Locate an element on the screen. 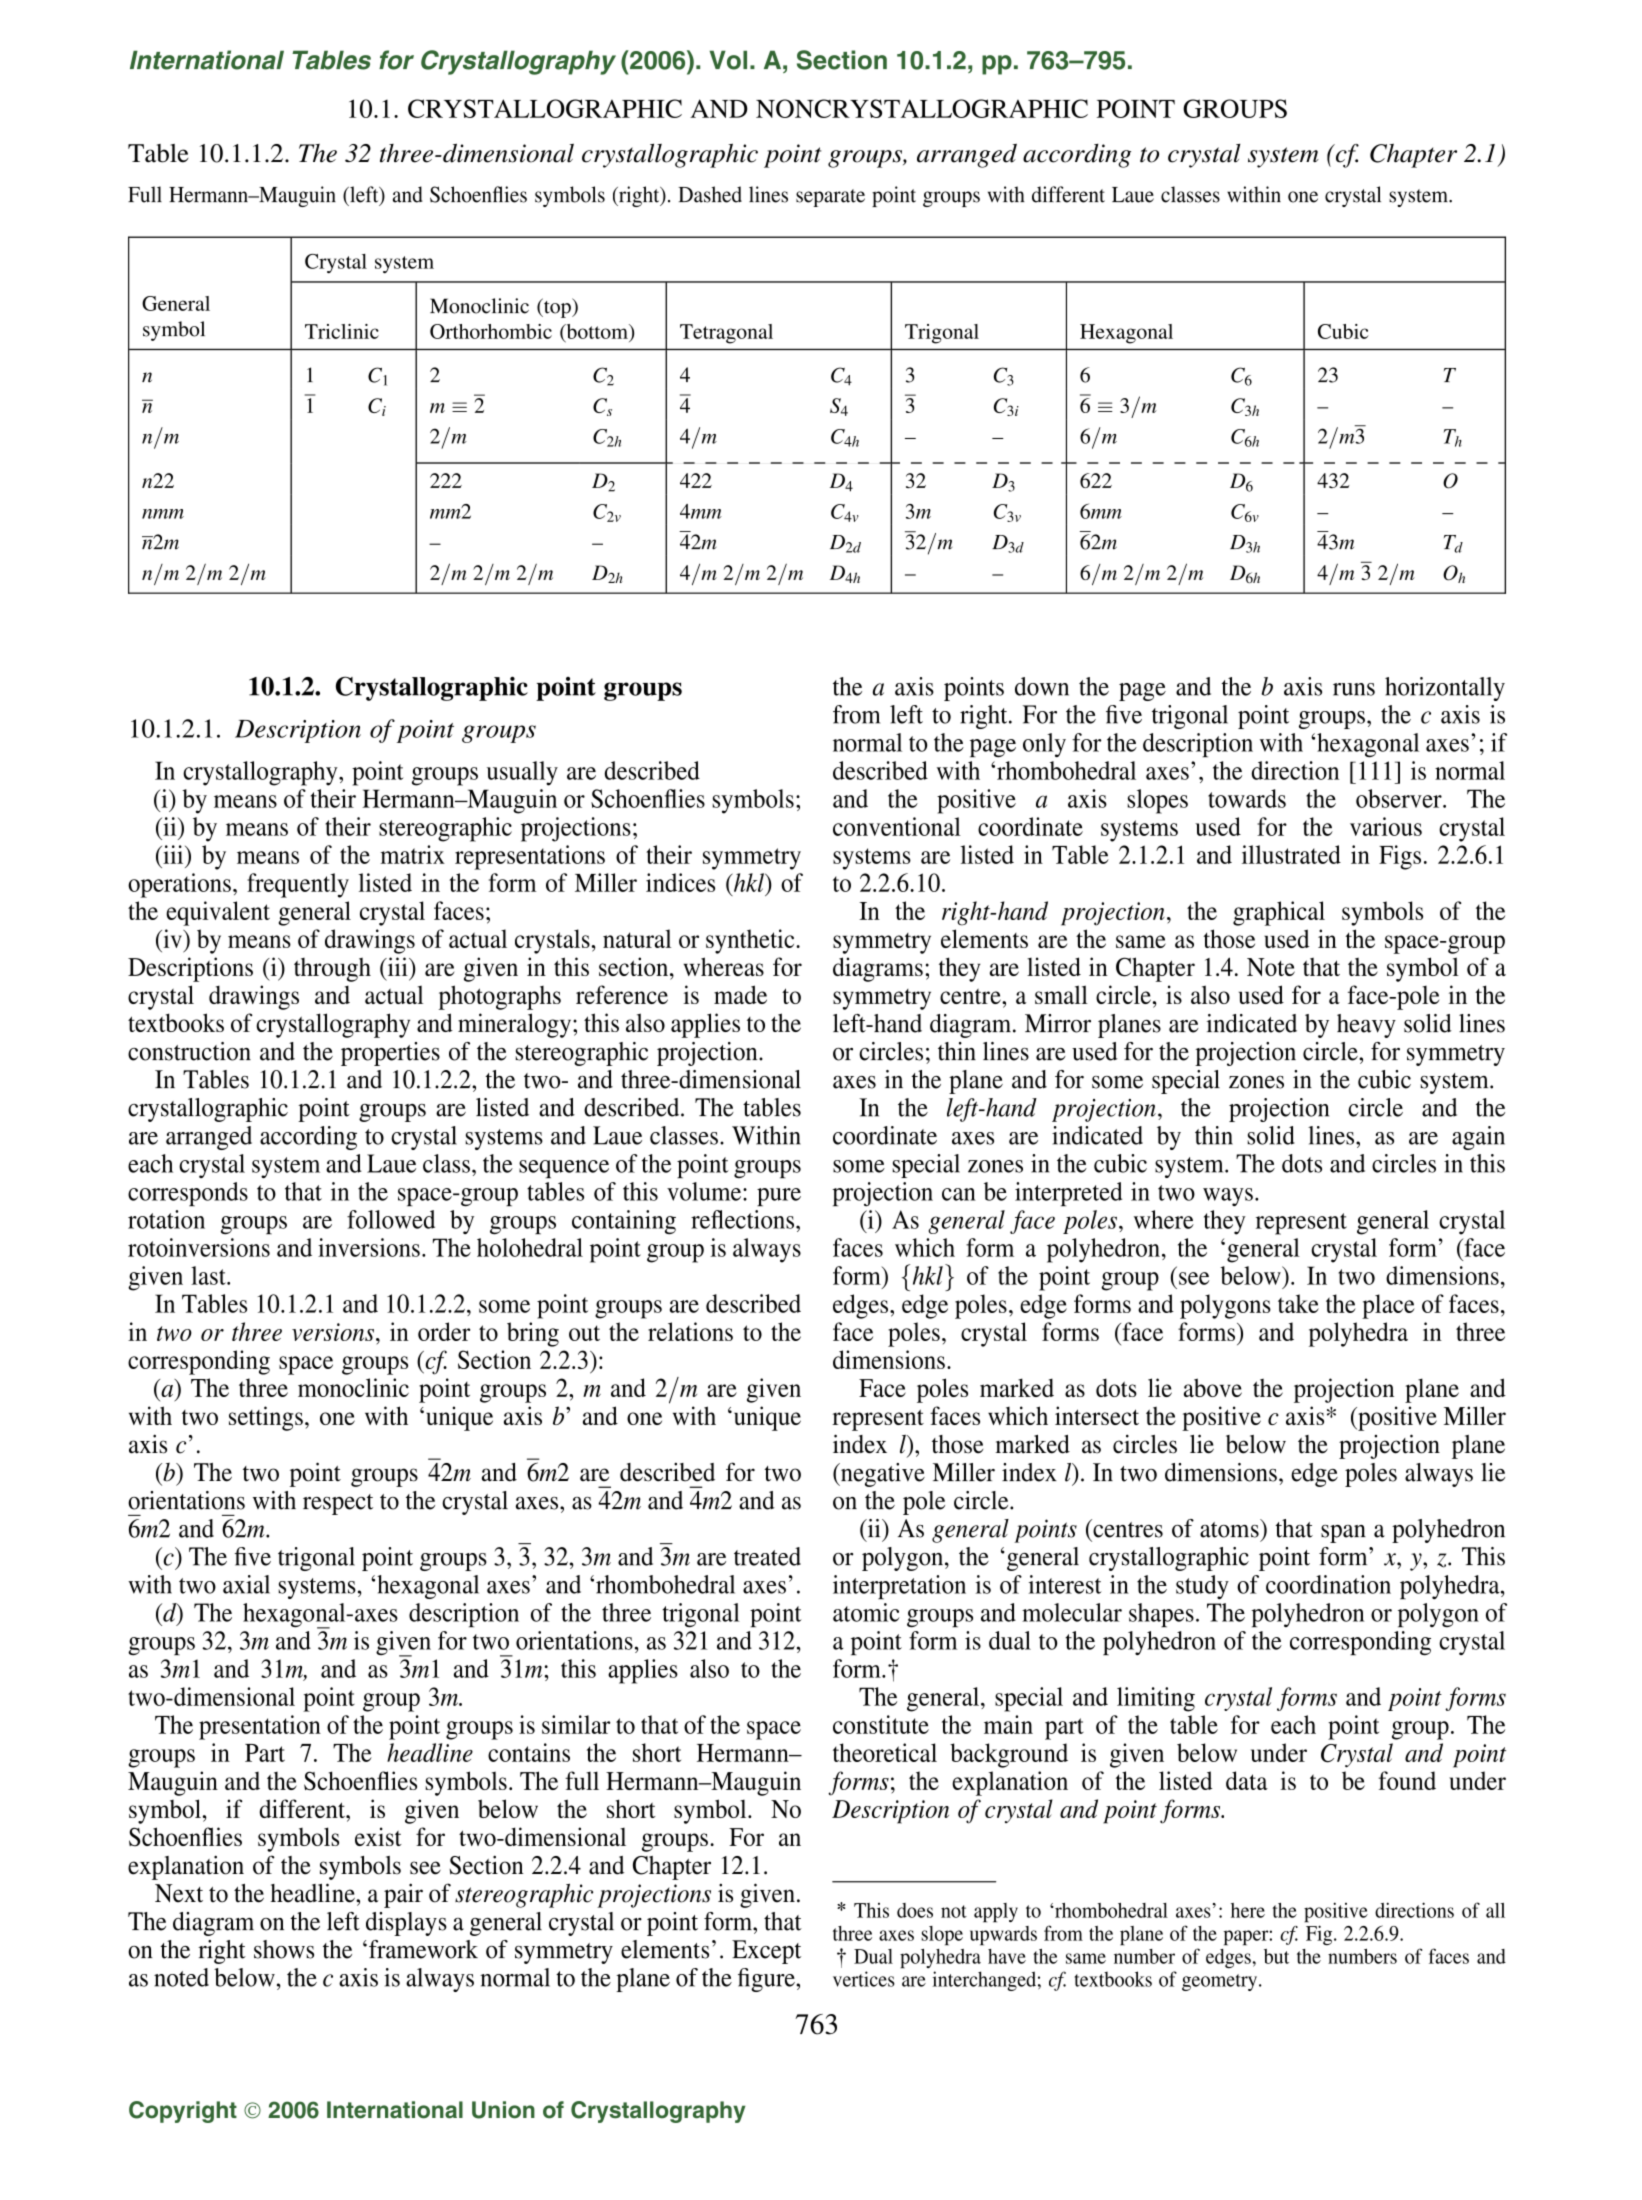 This screenshot has width=1642, height=2200. constitute is located at coordinates (881, 1724).
